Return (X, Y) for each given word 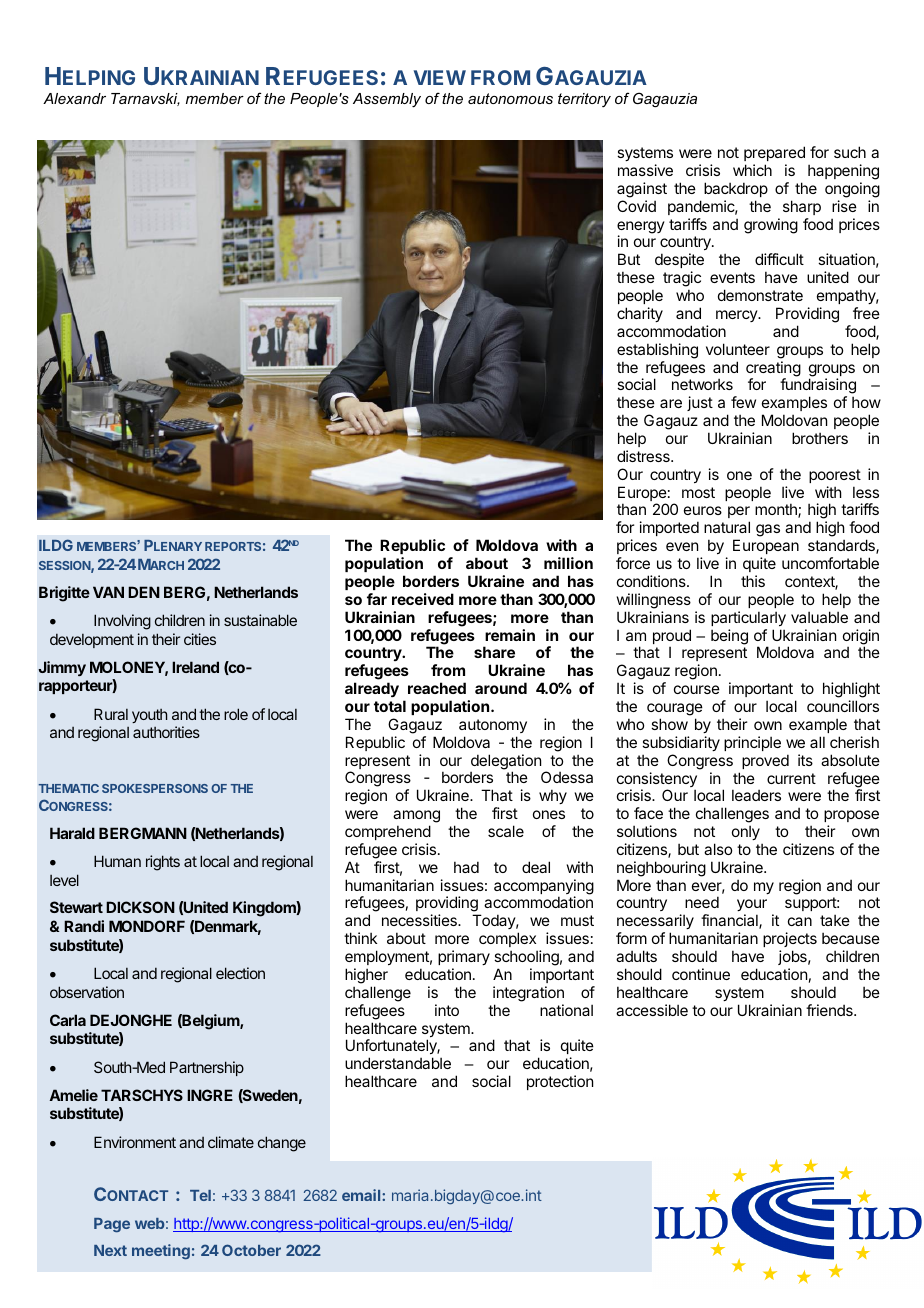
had (466, 867)
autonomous (510, 98)
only (746, 832)
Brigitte (64, 594)
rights (163, 863)
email (362, 1195)
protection (560, 1082)
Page (112, 1225)
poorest (835, 476)
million (568, 563)
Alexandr (74, 98)
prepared (774, 153)
